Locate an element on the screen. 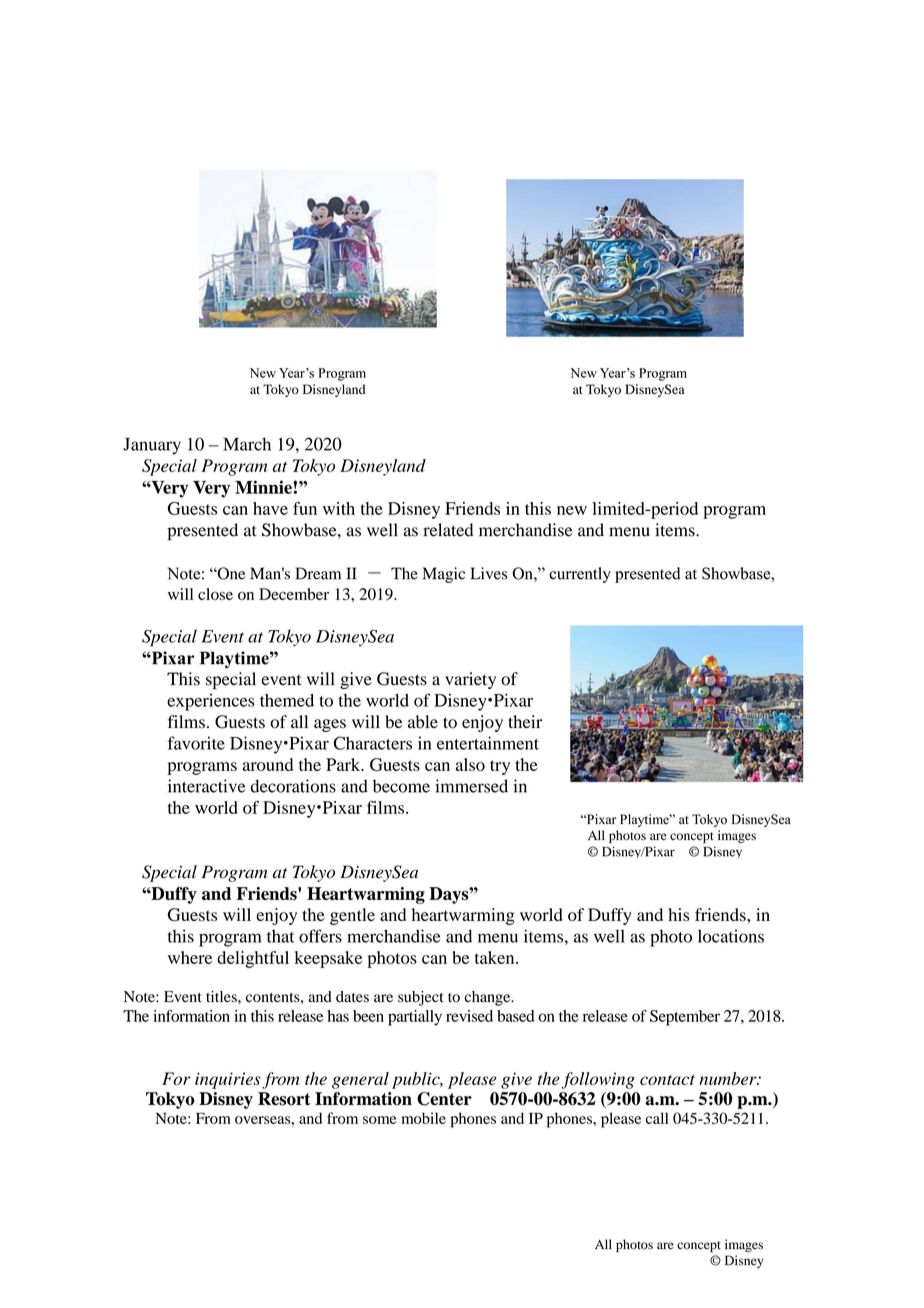 This screenshot has height=1308, width=924. variety is located at coordinates (470, 680).
